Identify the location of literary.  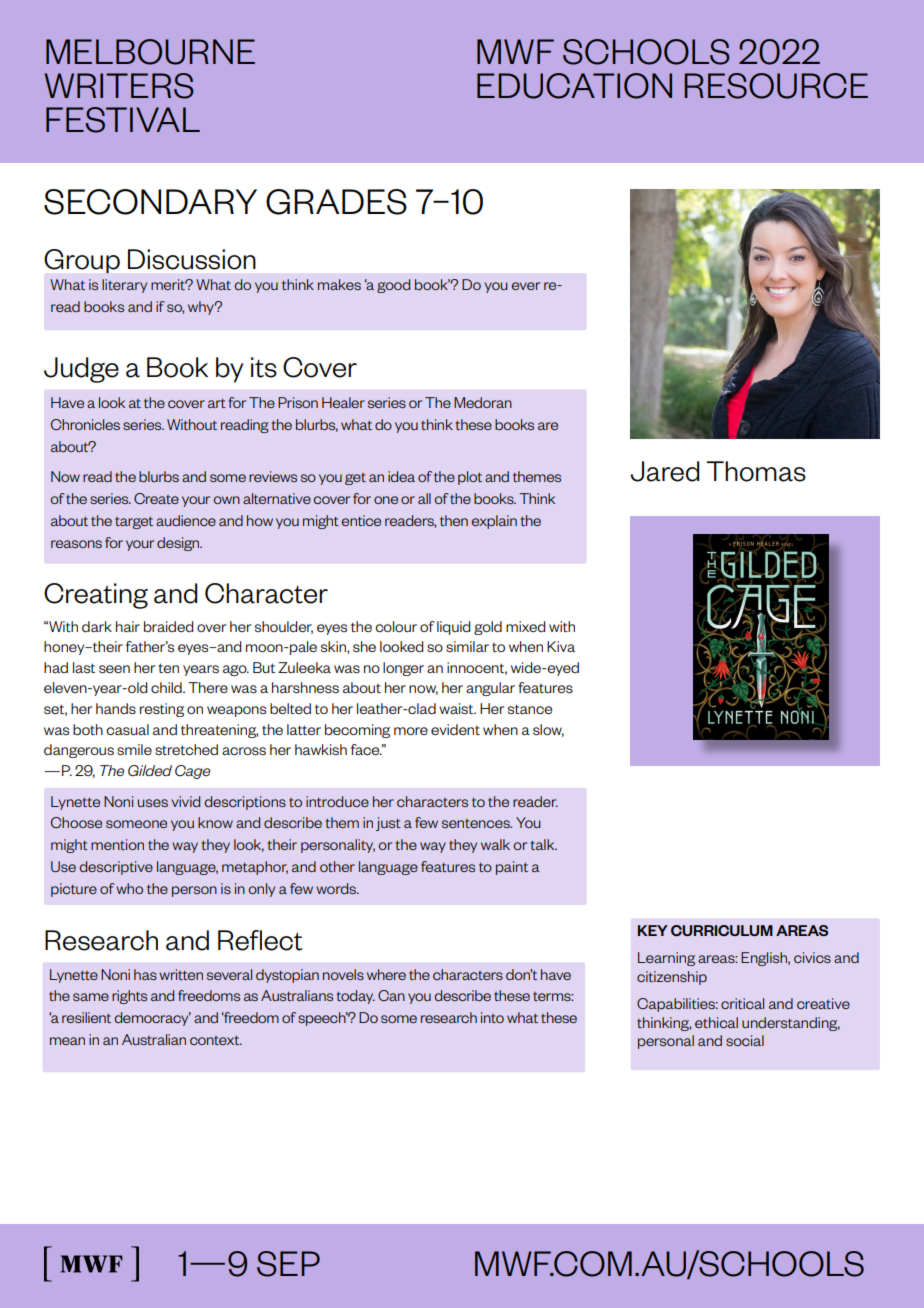
(124, 286).
